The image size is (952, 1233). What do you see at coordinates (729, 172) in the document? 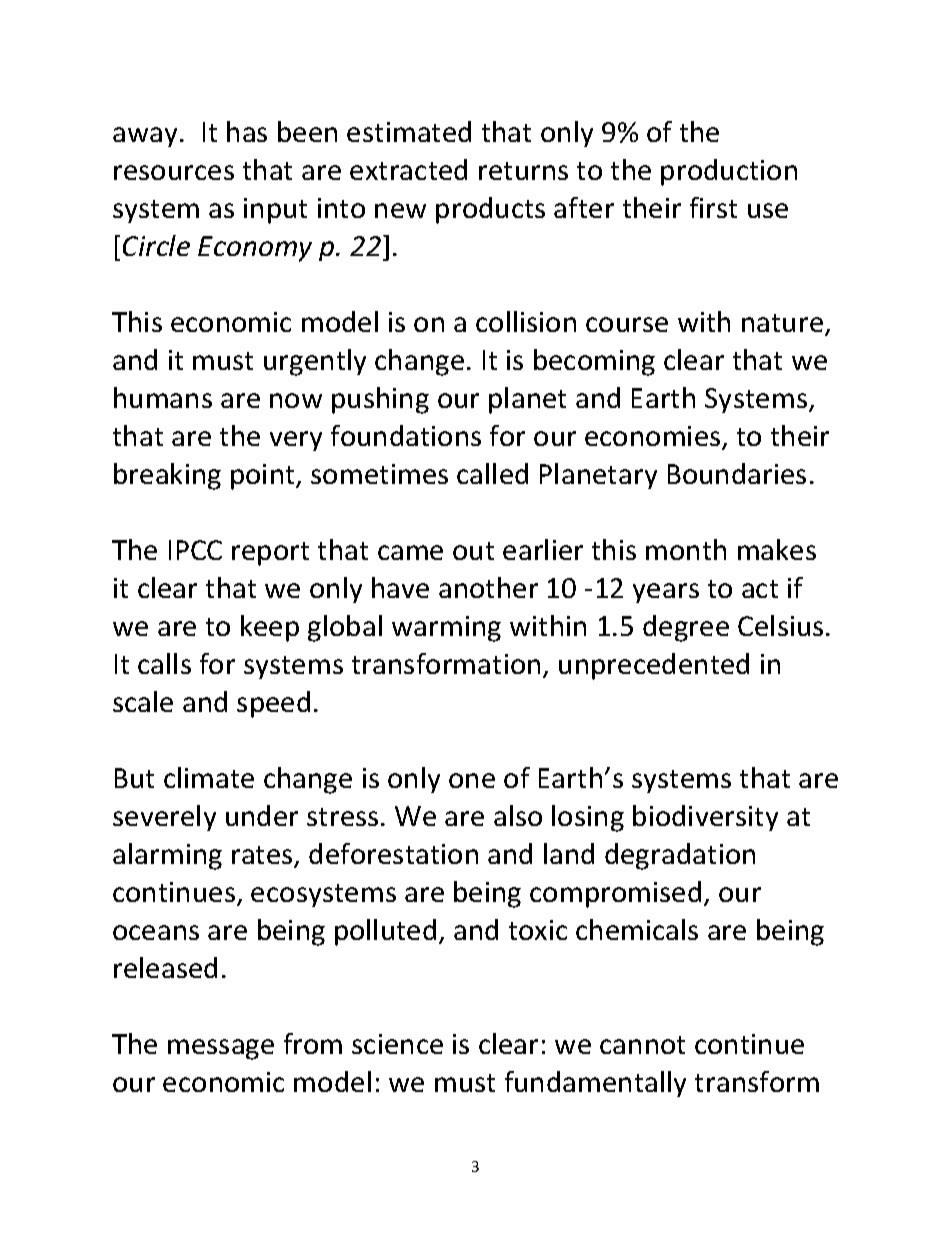
I see `production` at bounding box center [729, 172].
